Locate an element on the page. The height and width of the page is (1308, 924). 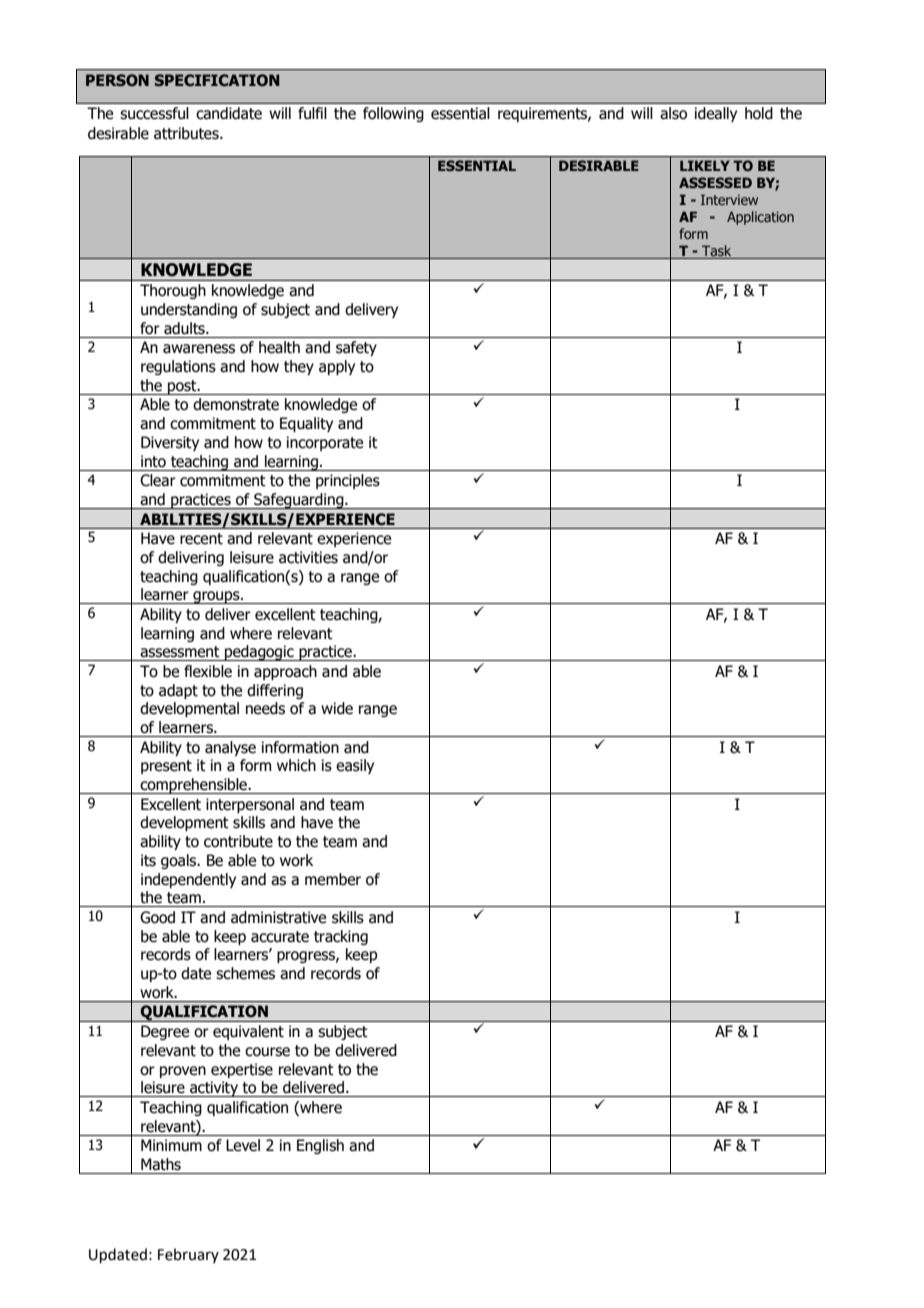
wide is located at coordinates (337, 708).
